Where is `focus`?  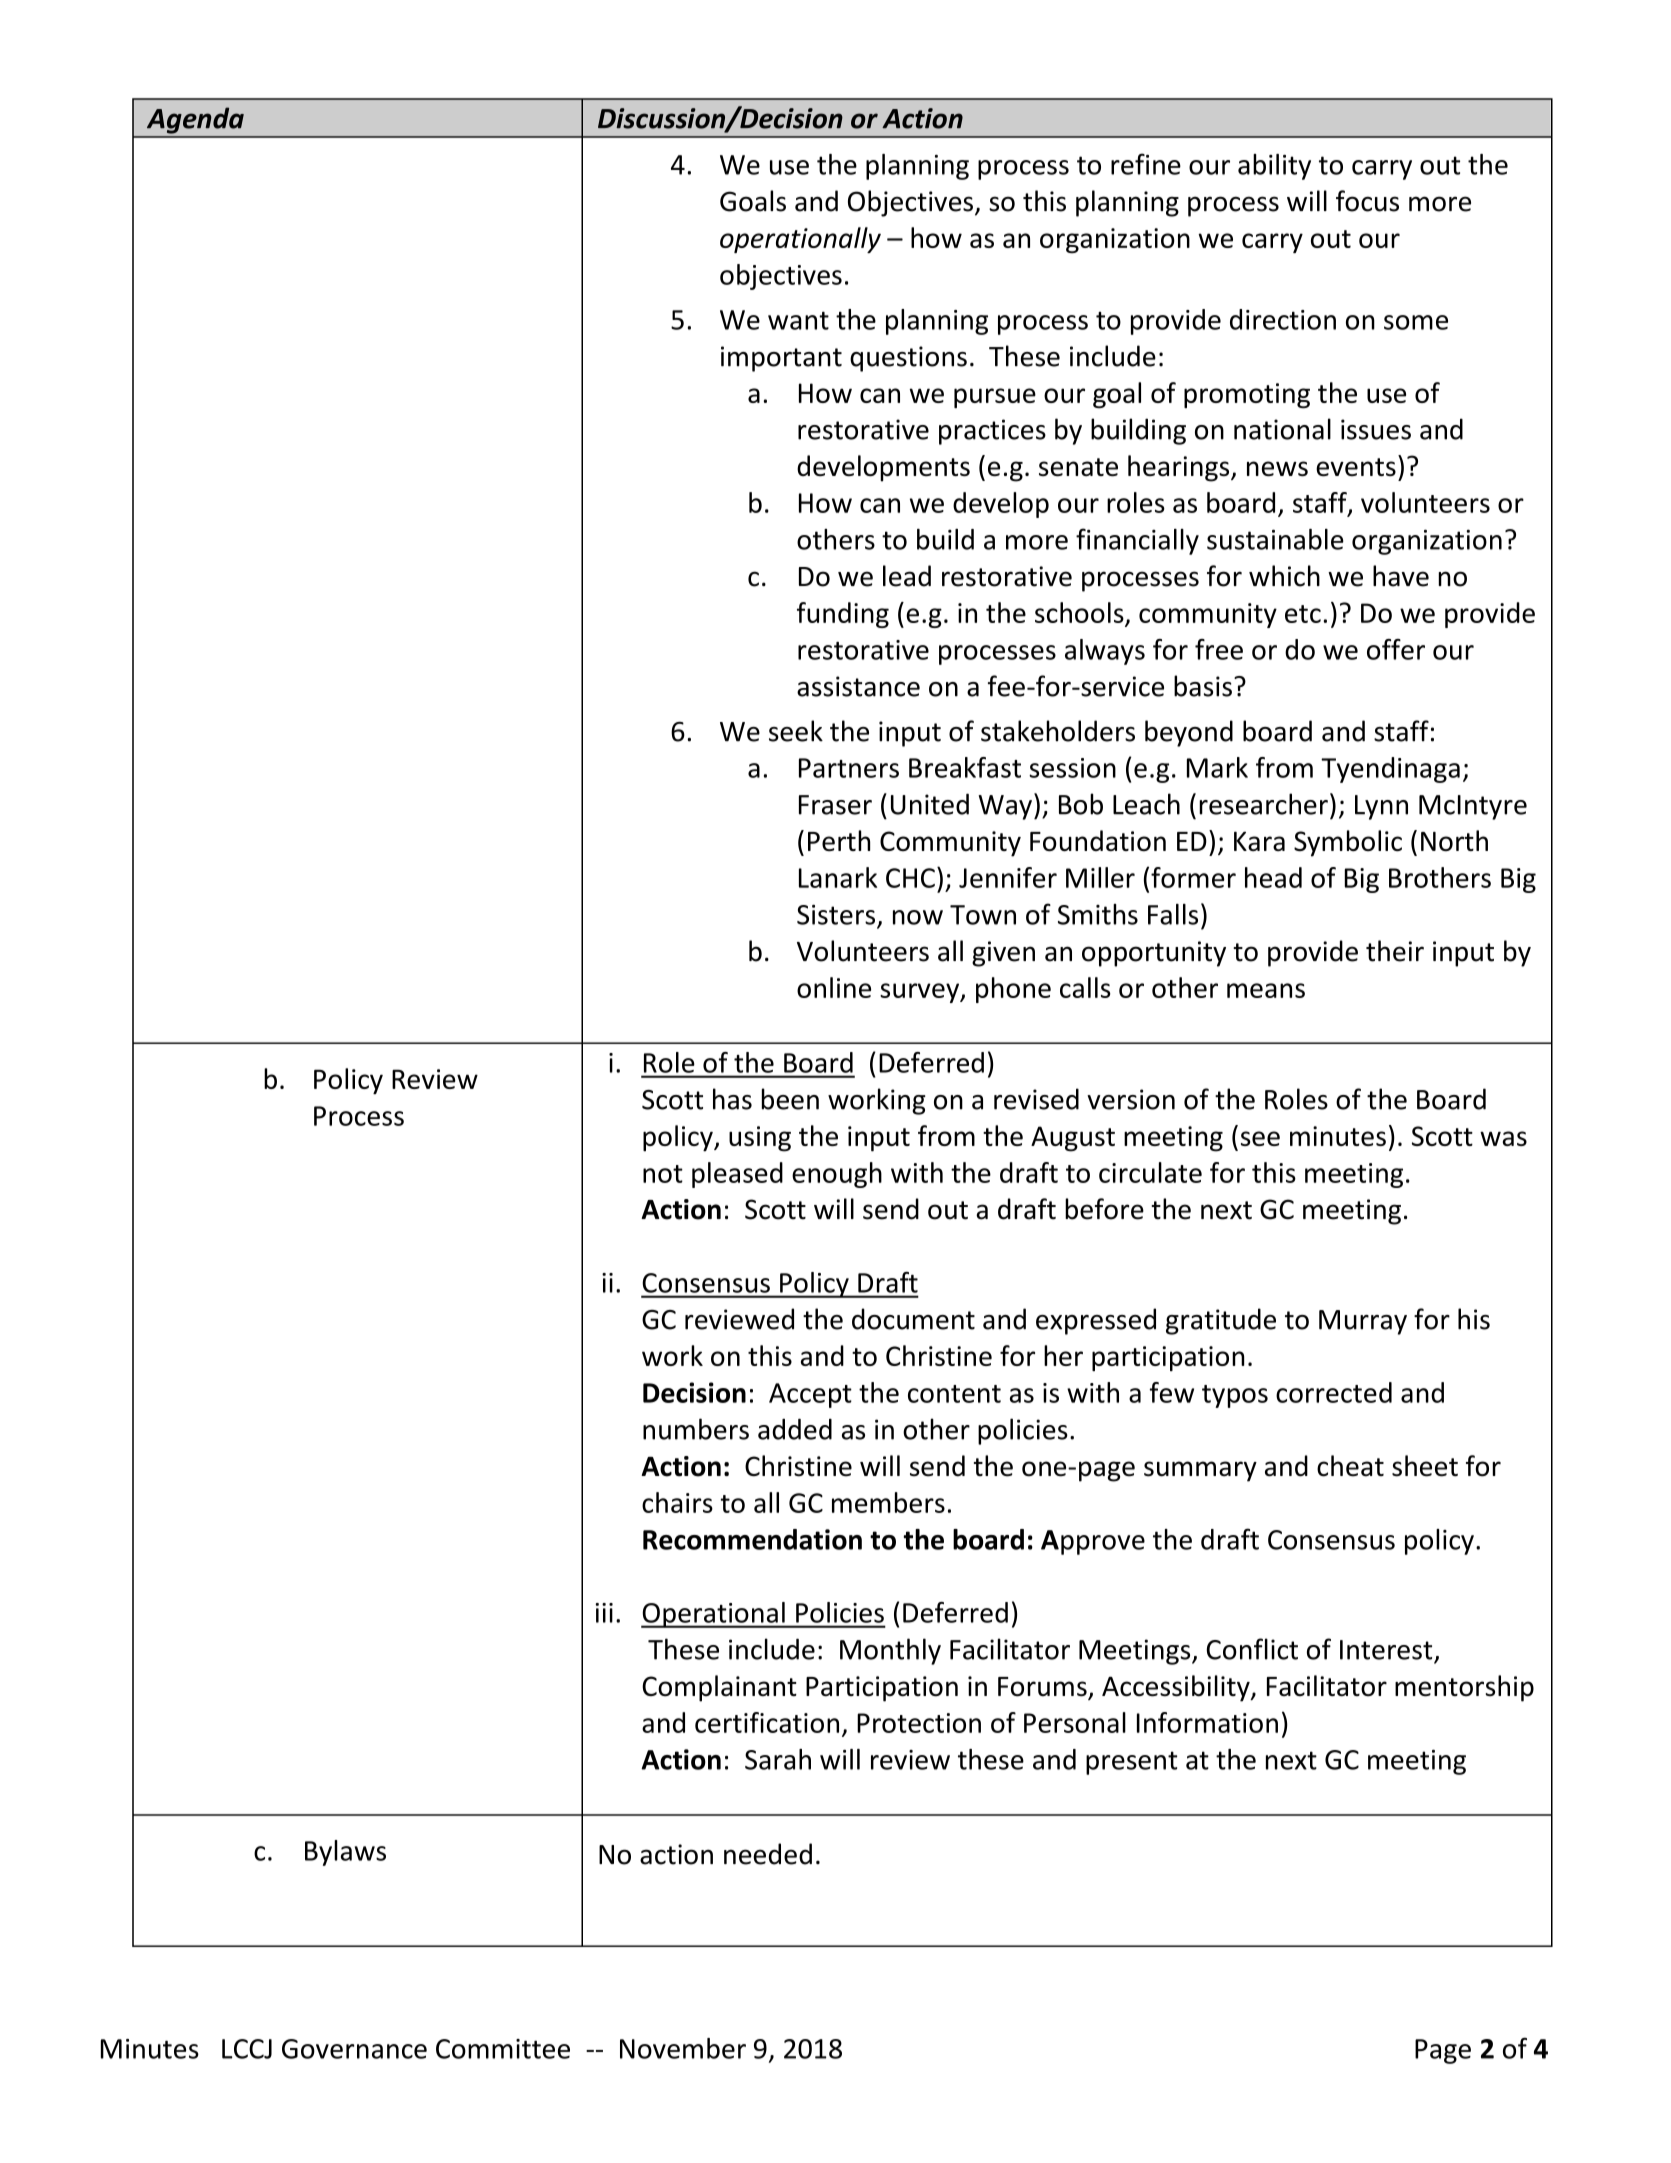 focus is located at coordinates (1367, 201).
